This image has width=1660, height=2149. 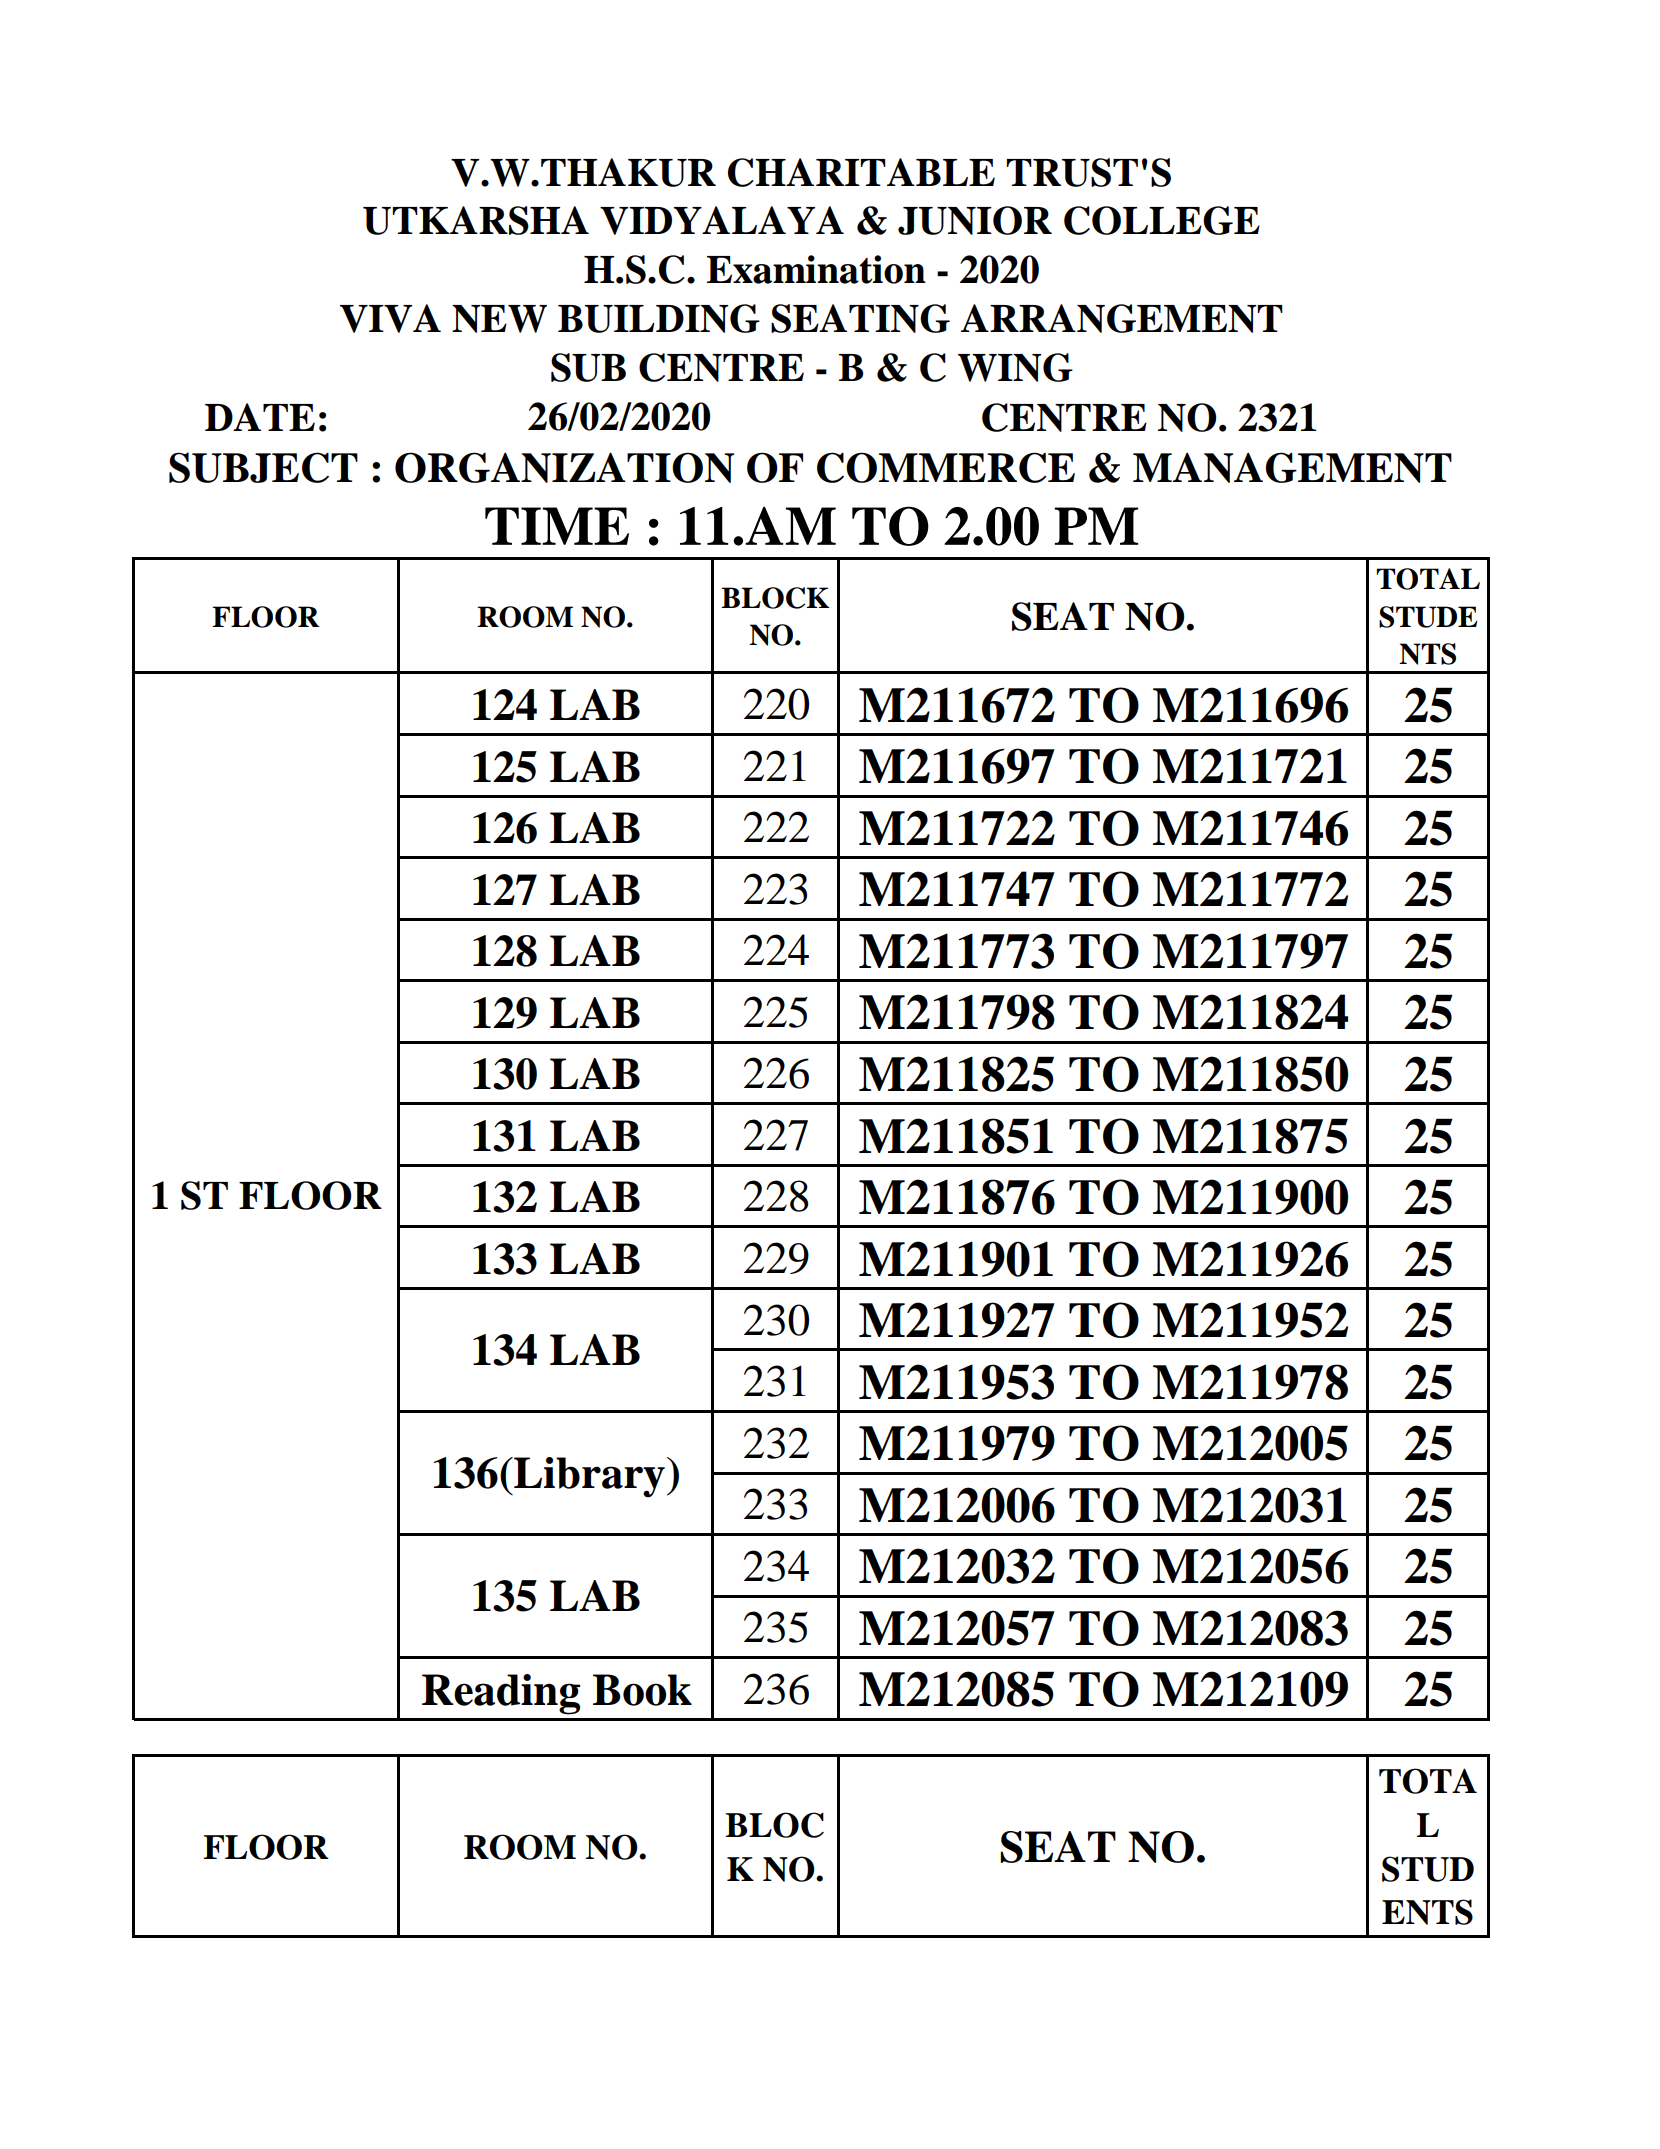 What do you see at coordinates (1427, 1912) in the image?
I see `ENTS` at bounding box center [1427, 1912].
